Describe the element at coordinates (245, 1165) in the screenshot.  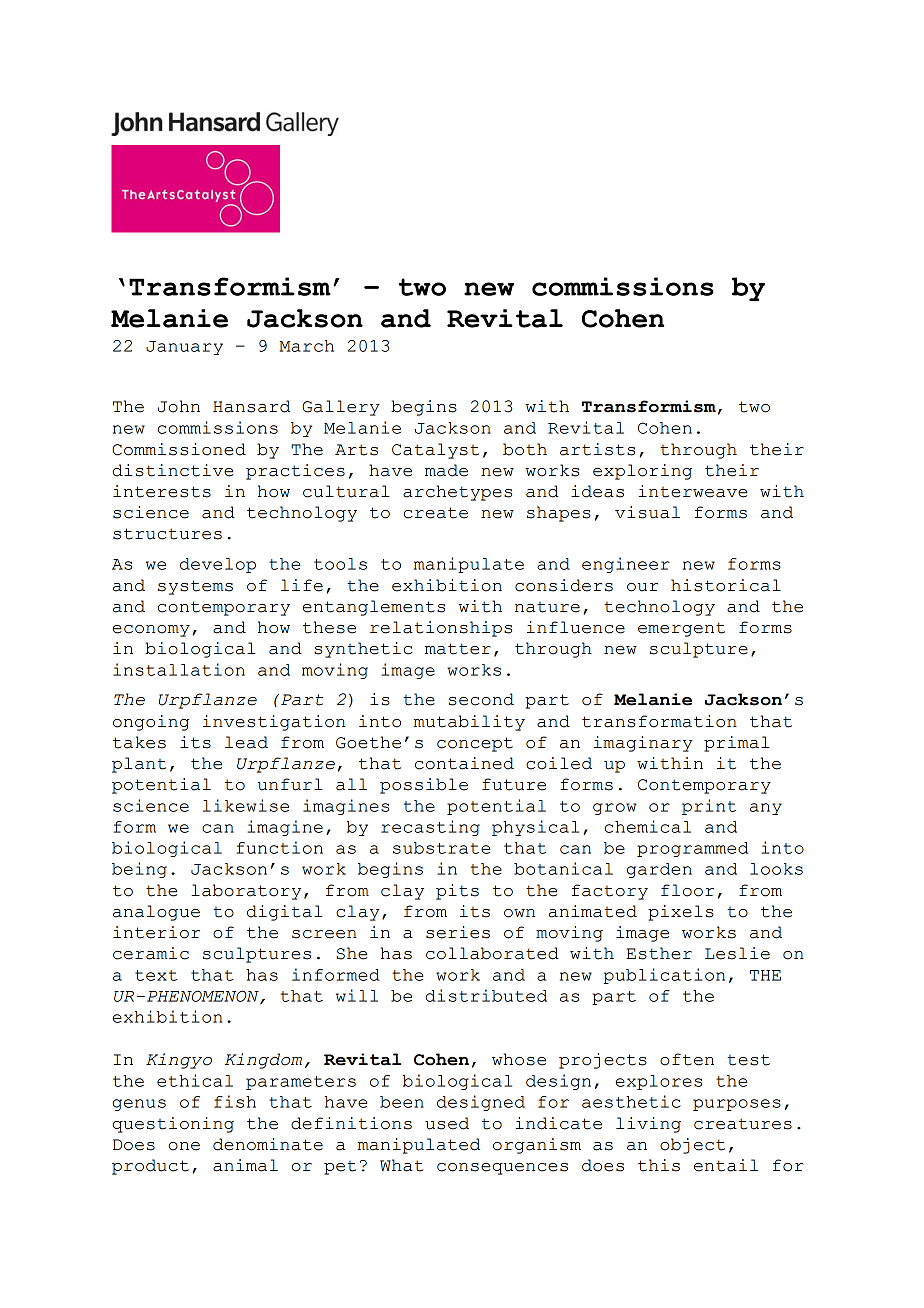
I see `animal` at that location.
